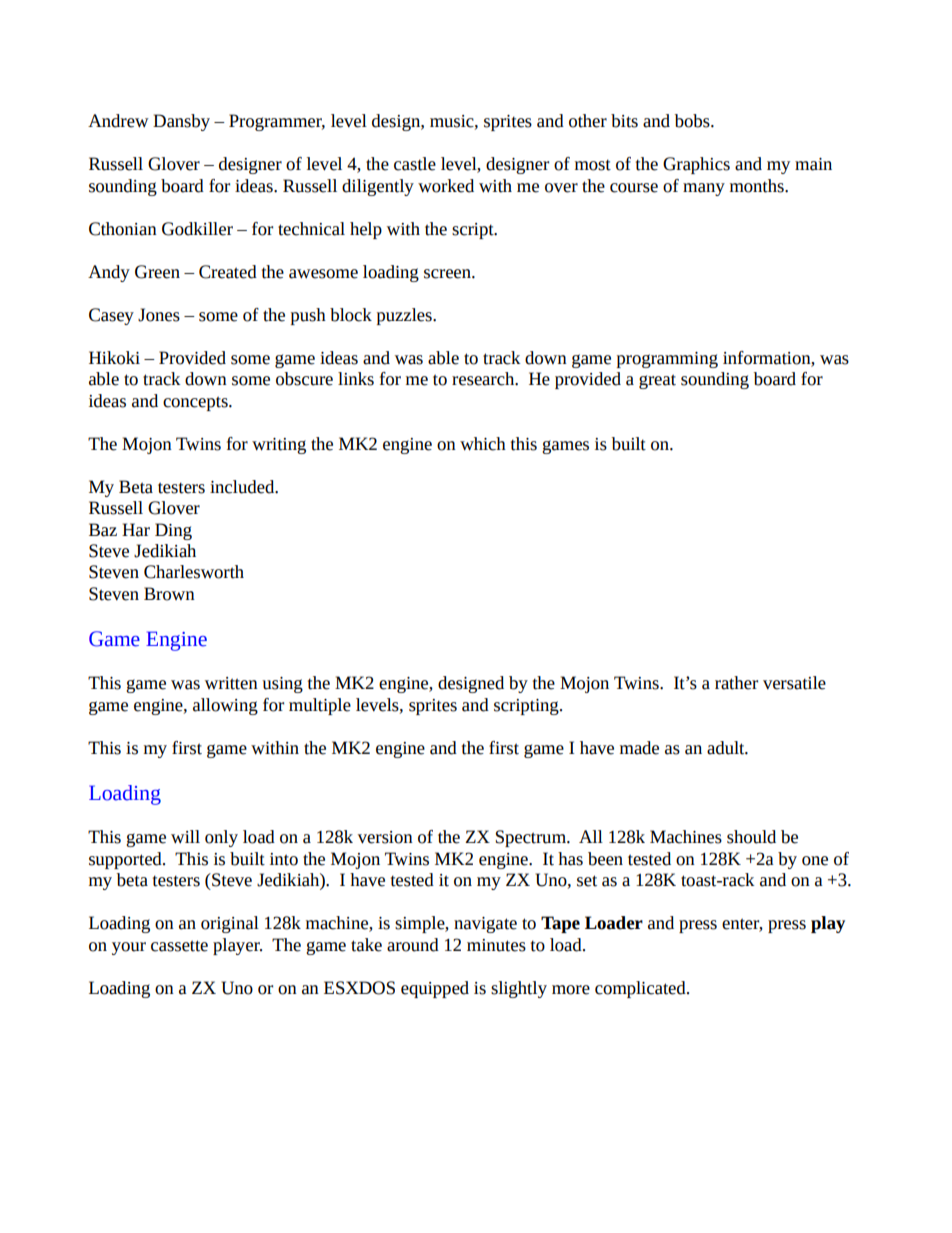  I want to click on made, so click(639, 748).
